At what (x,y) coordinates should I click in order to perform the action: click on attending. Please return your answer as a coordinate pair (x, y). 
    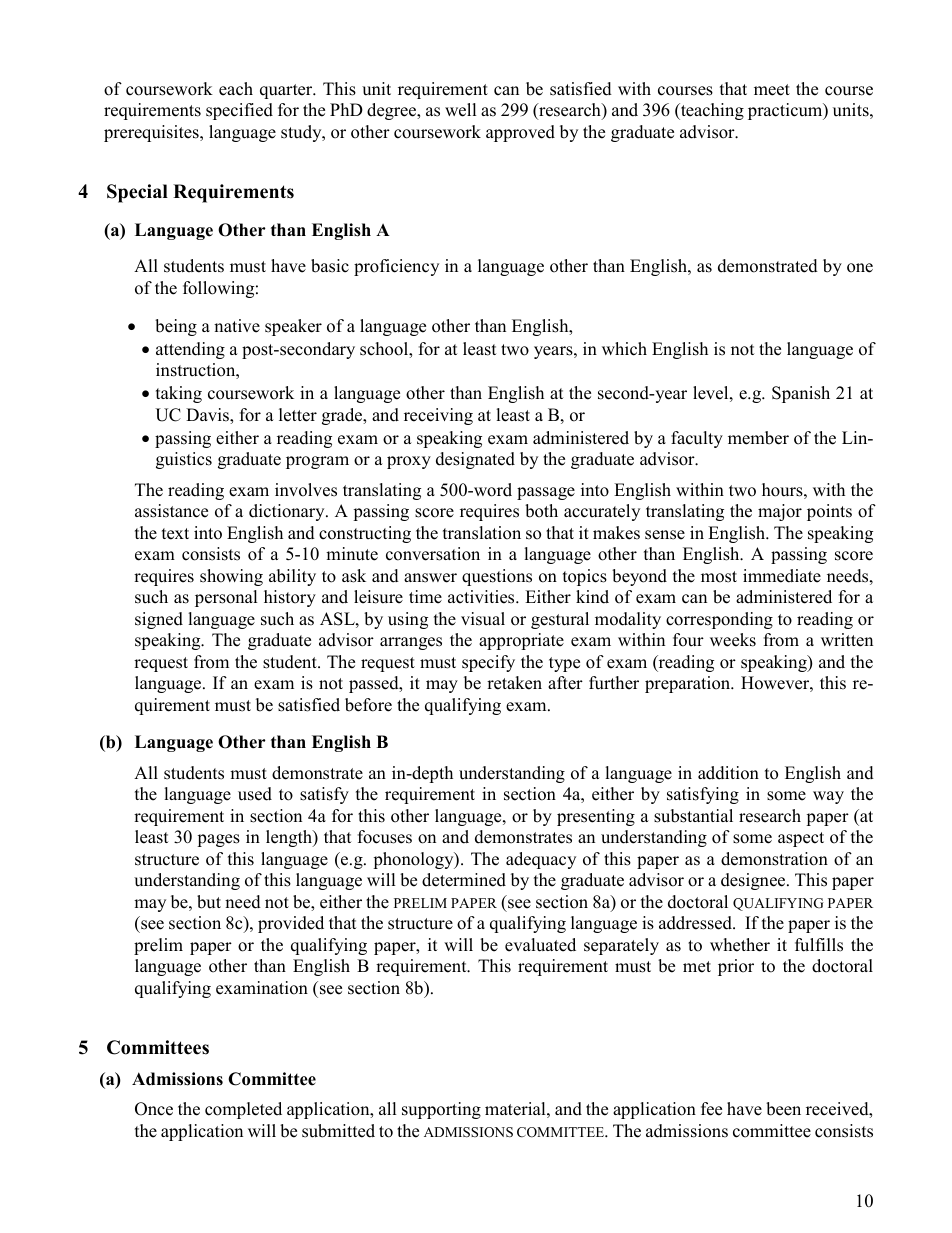
    Looking at the image, I should click on (190, 350).
